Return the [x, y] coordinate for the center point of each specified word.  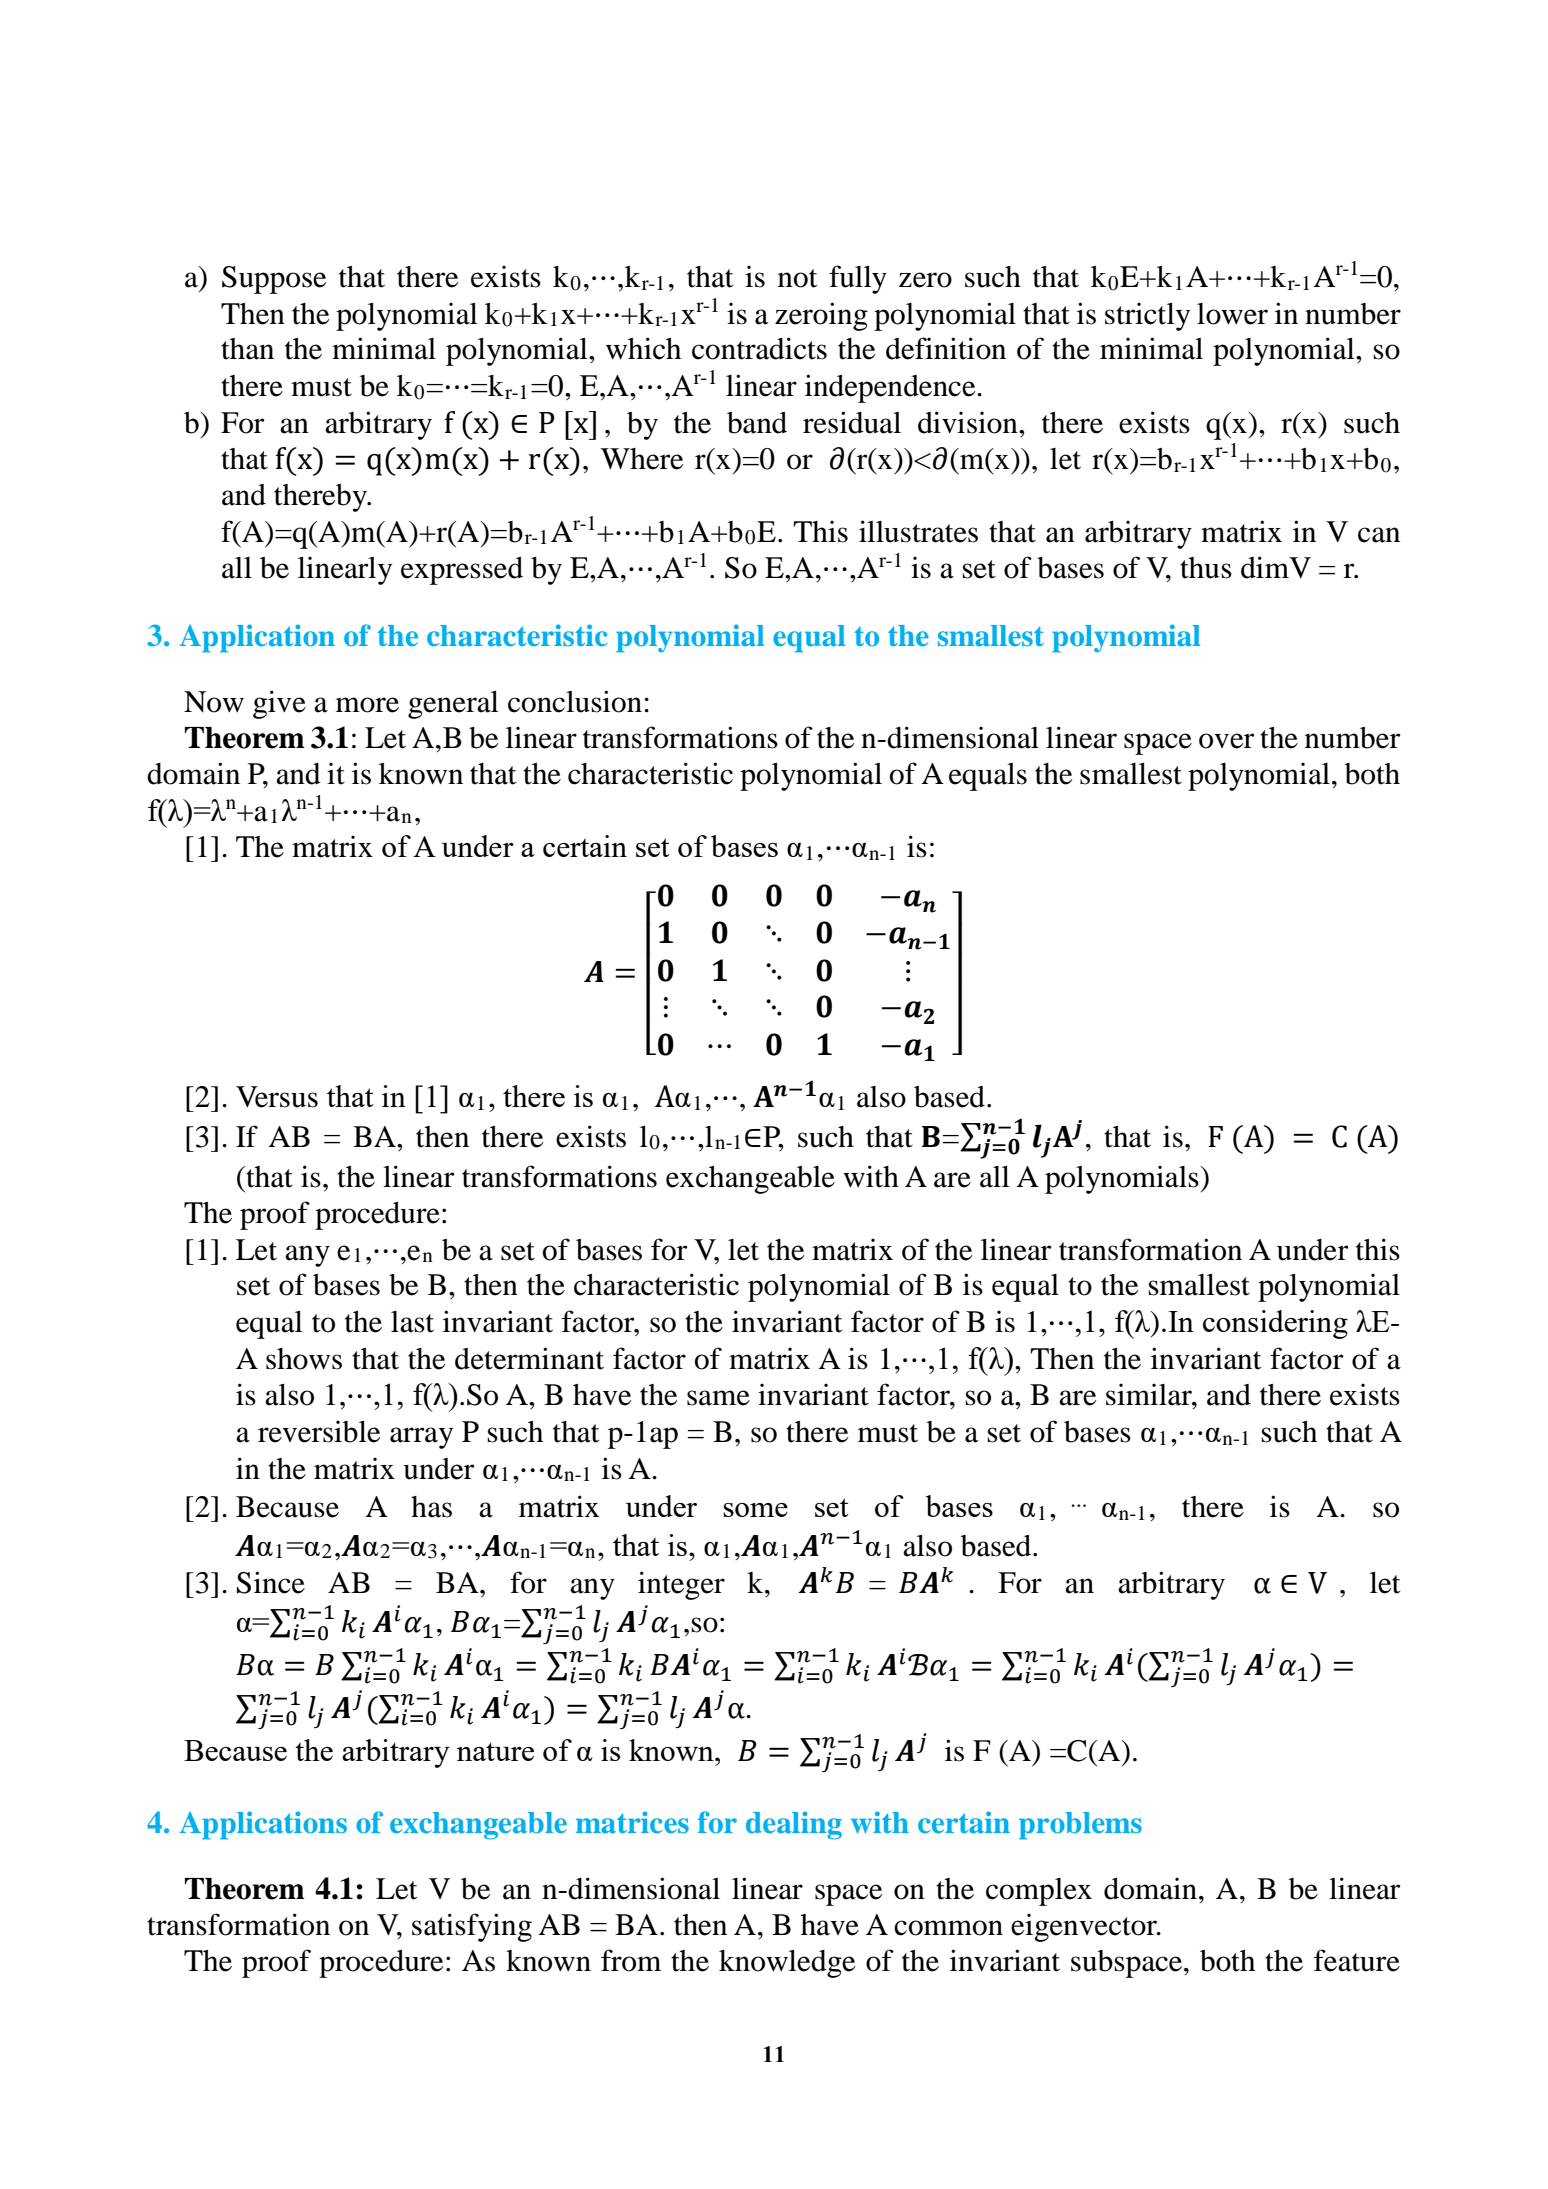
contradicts [759, 348]
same [718, 1398]
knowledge [787, 1964]
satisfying [472, 1927]
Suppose [274, 280]
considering [1275, 1324]
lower [1232, 314]
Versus [277, 1097]
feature [1357, 1960]
